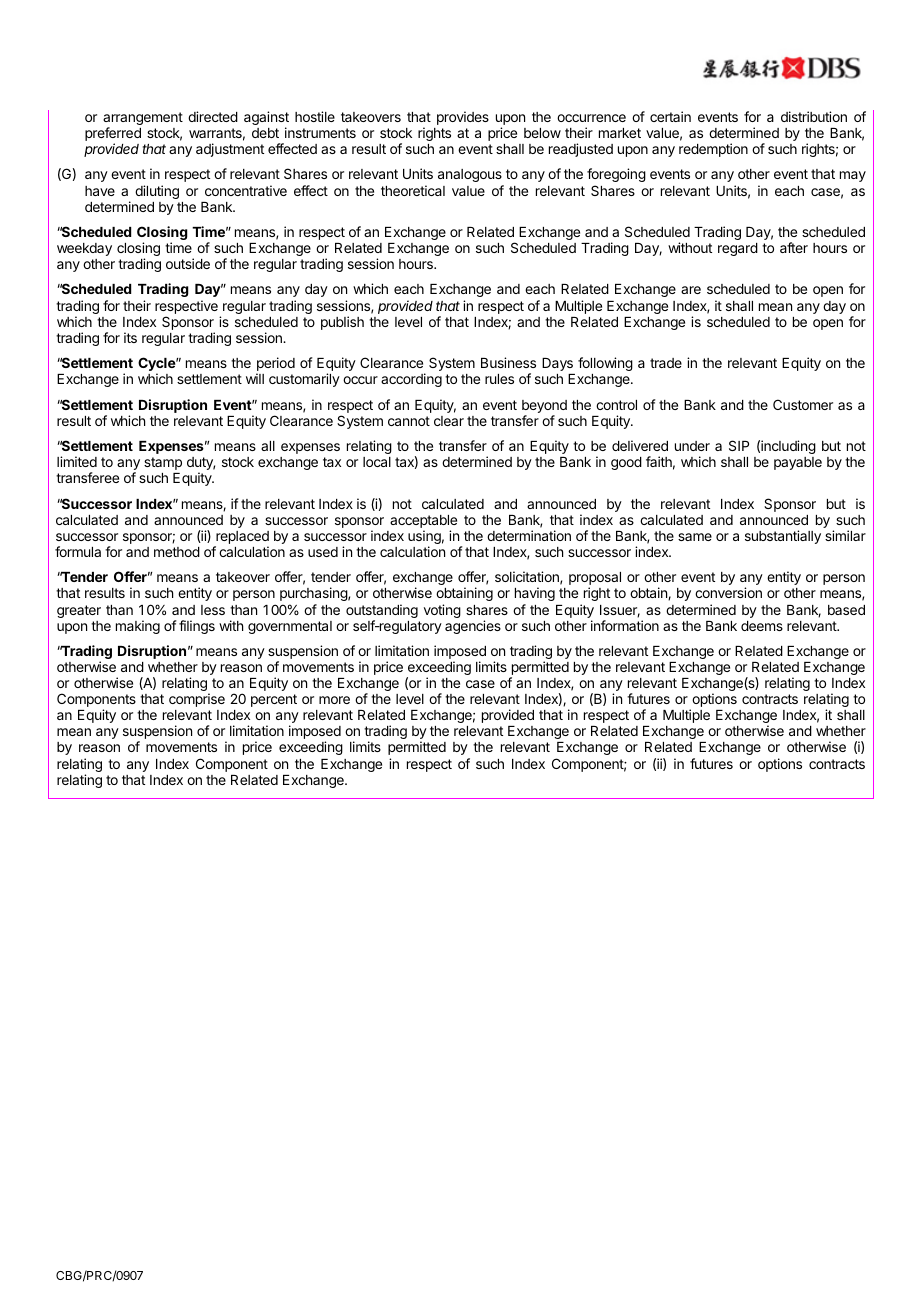 This screenshot has height=1308, width=924. I want to click on more, so click(334, 700).
